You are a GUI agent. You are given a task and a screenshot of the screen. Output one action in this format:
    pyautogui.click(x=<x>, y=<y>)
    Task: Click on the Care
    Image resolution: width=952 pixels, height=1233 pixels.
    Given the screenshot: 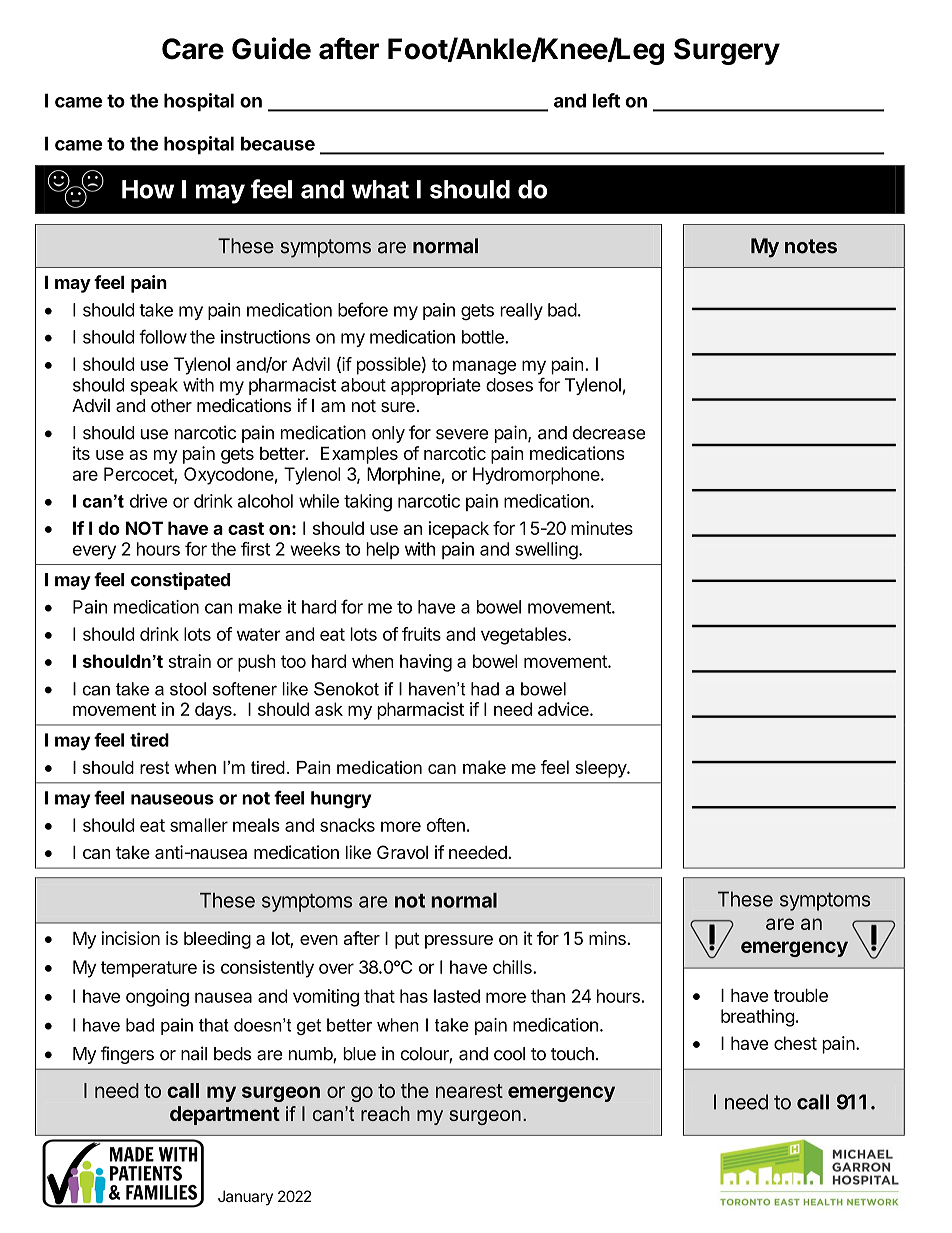 What is the action you would take?
    pyautogui.click(x=193, y=49)
